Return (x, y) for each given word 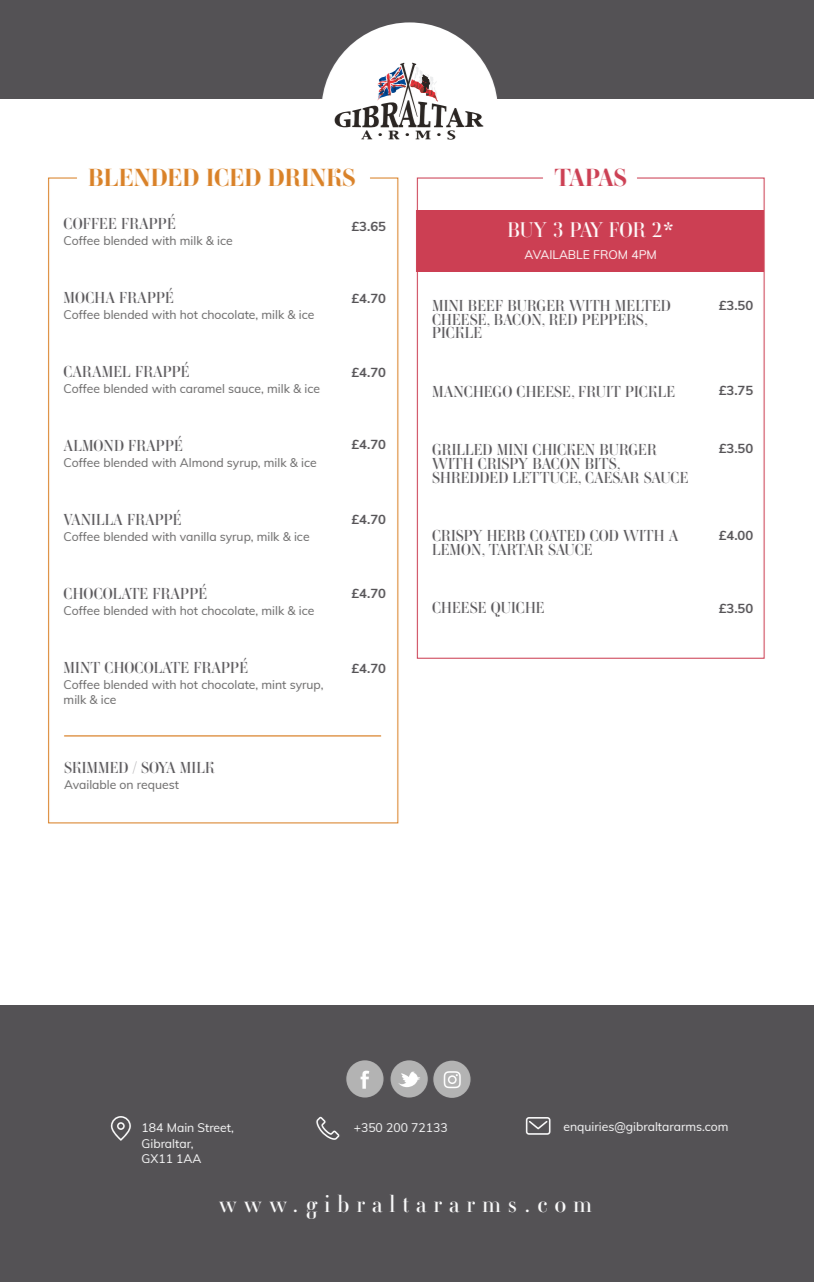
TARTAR (516, 549)
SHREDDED (470, 477)
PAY (587, 229)
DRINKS (312, 177)
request (158, 786)
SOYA (158, 767)
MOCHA (89, 297)
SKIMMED (96, 767)
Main (180, 1127)
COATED (557, 535)
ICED (234, 177)
